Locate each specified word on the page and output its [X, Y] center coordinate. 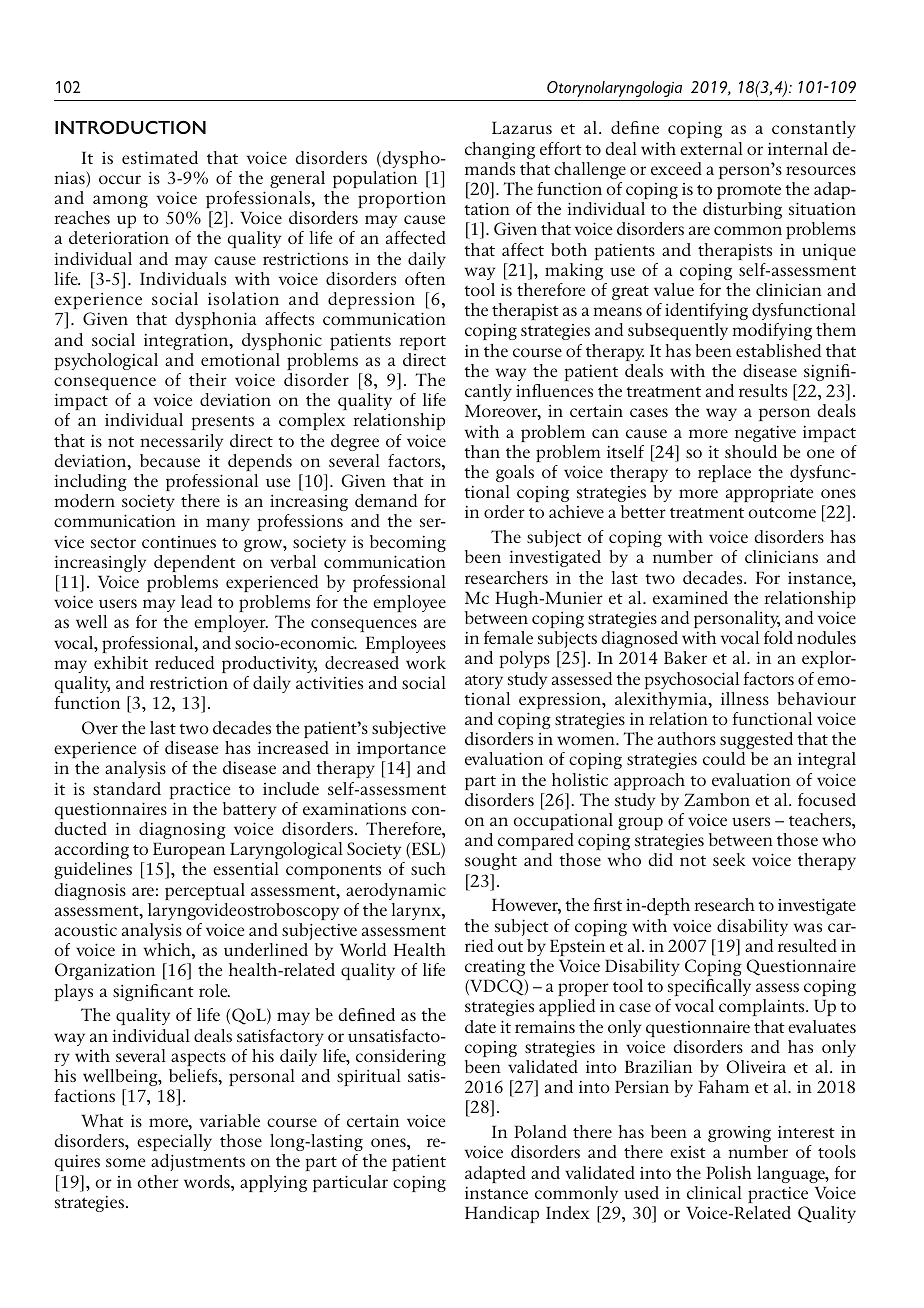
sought [491, 861]
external [711, 148]
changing [500, 150]
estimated [160, 157]
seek [729, 859]
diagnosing [182, 830]
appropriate [769, 494]
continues [179, 542]
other [158, 1181]
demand [386, 500]
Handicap [502, 1214]
